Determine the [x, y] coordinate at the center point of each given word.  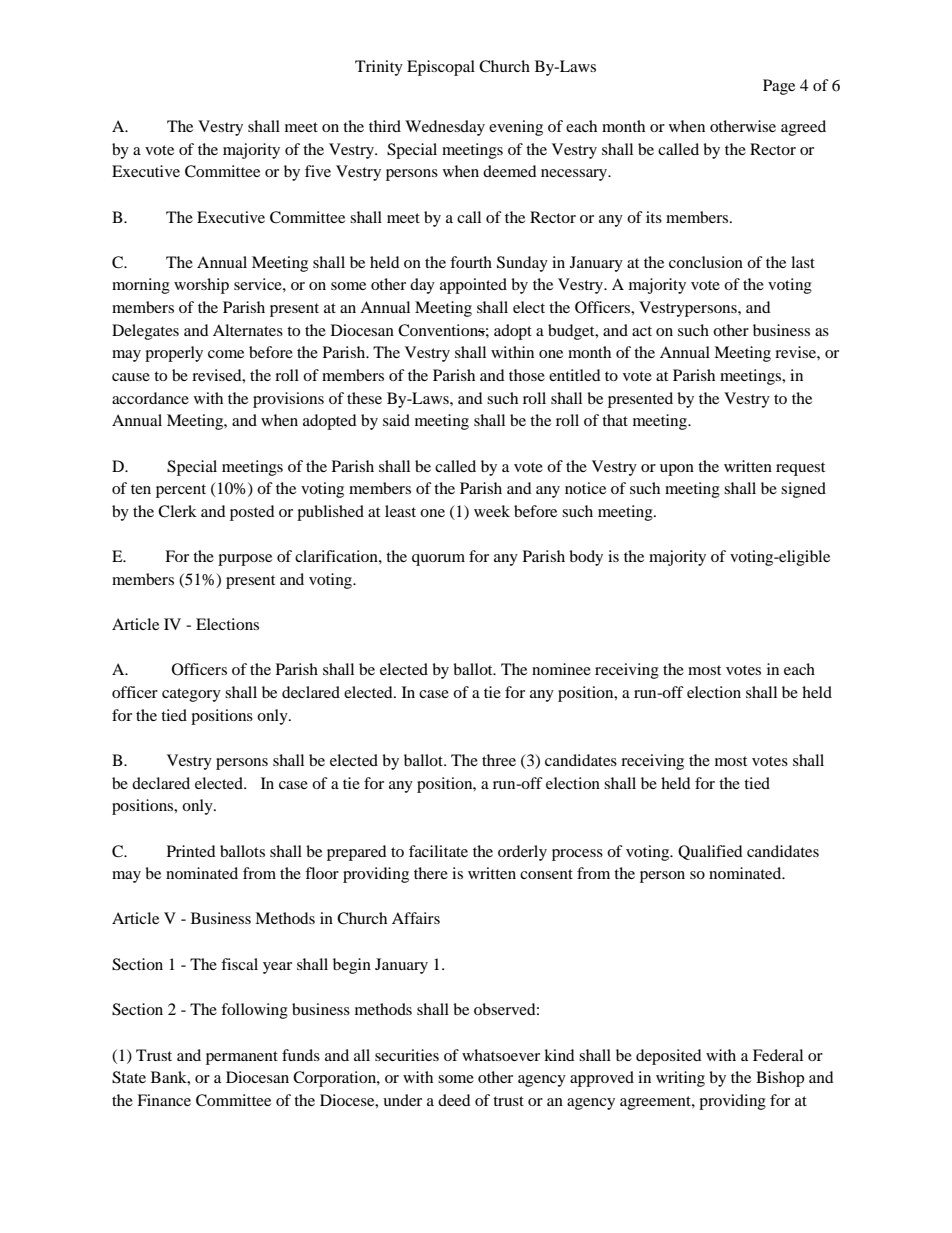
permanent [242, 1058]
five [318, 171]
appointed [473, 286]
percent [181, 491]
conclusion [706, 262]
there [431, 873]
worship [201, 286]
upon [677, 470]
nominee [561, 669]
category [191, 695]
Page [779, 87]
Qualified [710, 852]
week [492, 511]
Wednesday [445, 128]
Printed [191, 851]
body [586, 558]
